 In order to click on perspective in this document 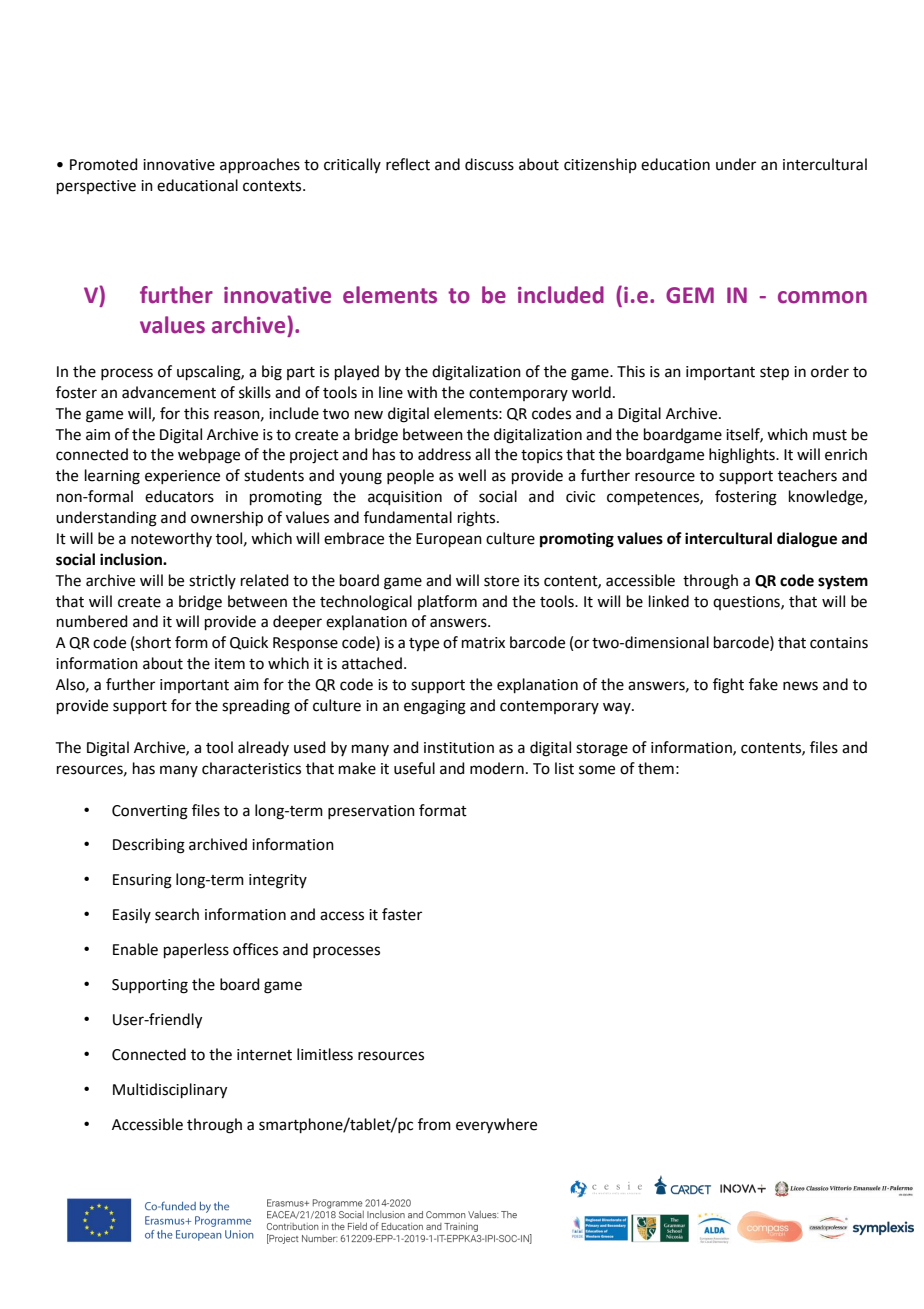, I will do `click(96, 187)`.
